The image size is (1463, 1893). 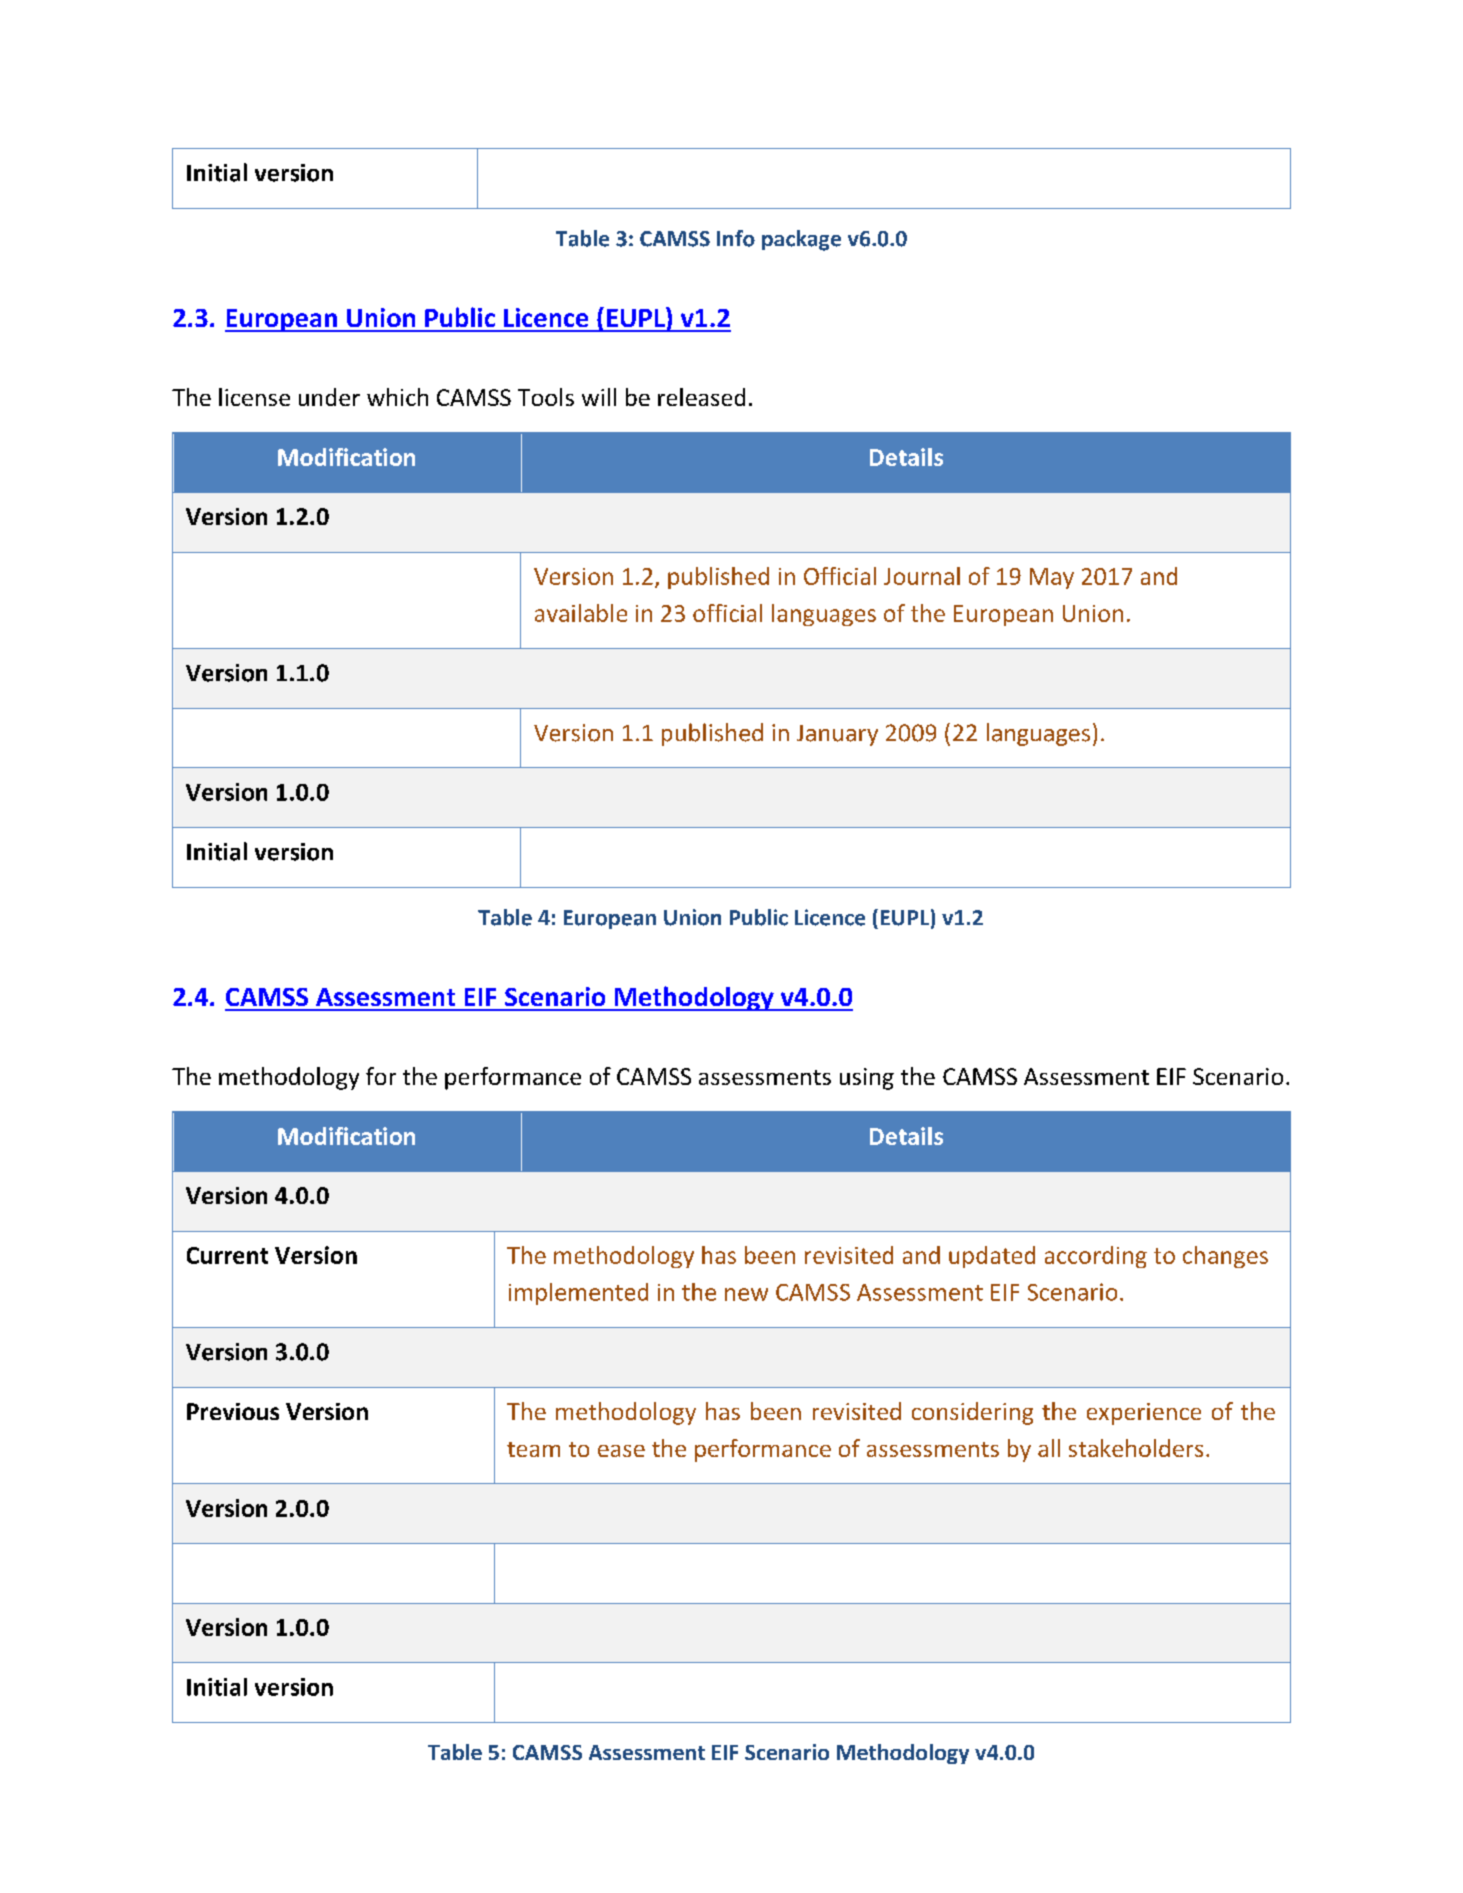 I want to click on Info, so click(x=736, y=238).
